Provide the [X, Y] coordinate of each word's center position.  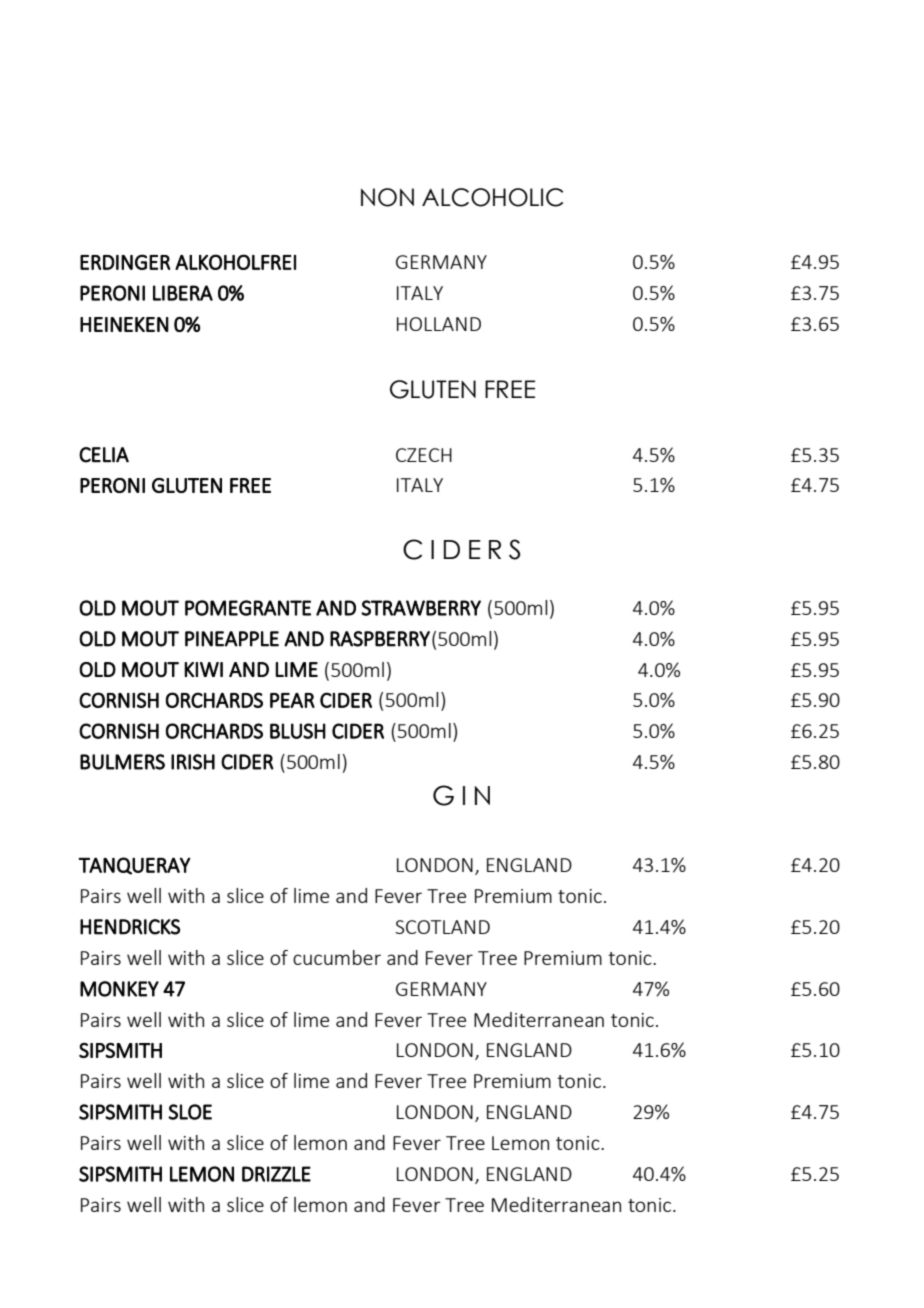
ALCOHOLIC [492, 197]
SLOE [190, 1112]
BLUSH [298, 731]
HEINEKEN [124, 324]
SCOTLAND [442, 927]
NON [387, 197]
